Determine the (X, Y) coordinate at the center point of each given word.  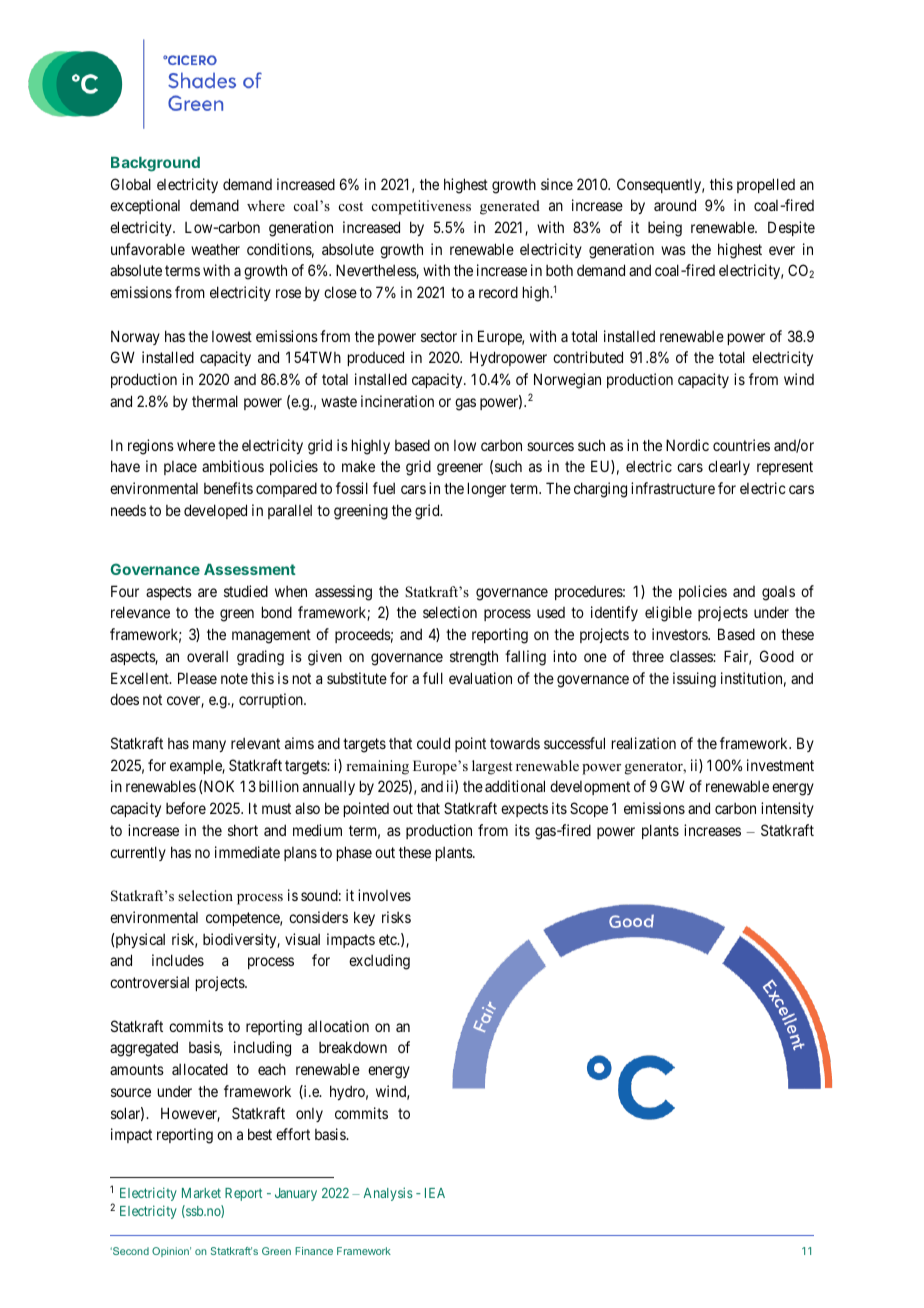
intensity (787, 809)
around (675, 205)
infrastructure (673, 488)
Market (201, 1193)
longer (487, 490)
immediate (247, 852)
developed (215, 511)
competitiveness (421, 207)
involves (384, 895)
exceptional (145, 206)
